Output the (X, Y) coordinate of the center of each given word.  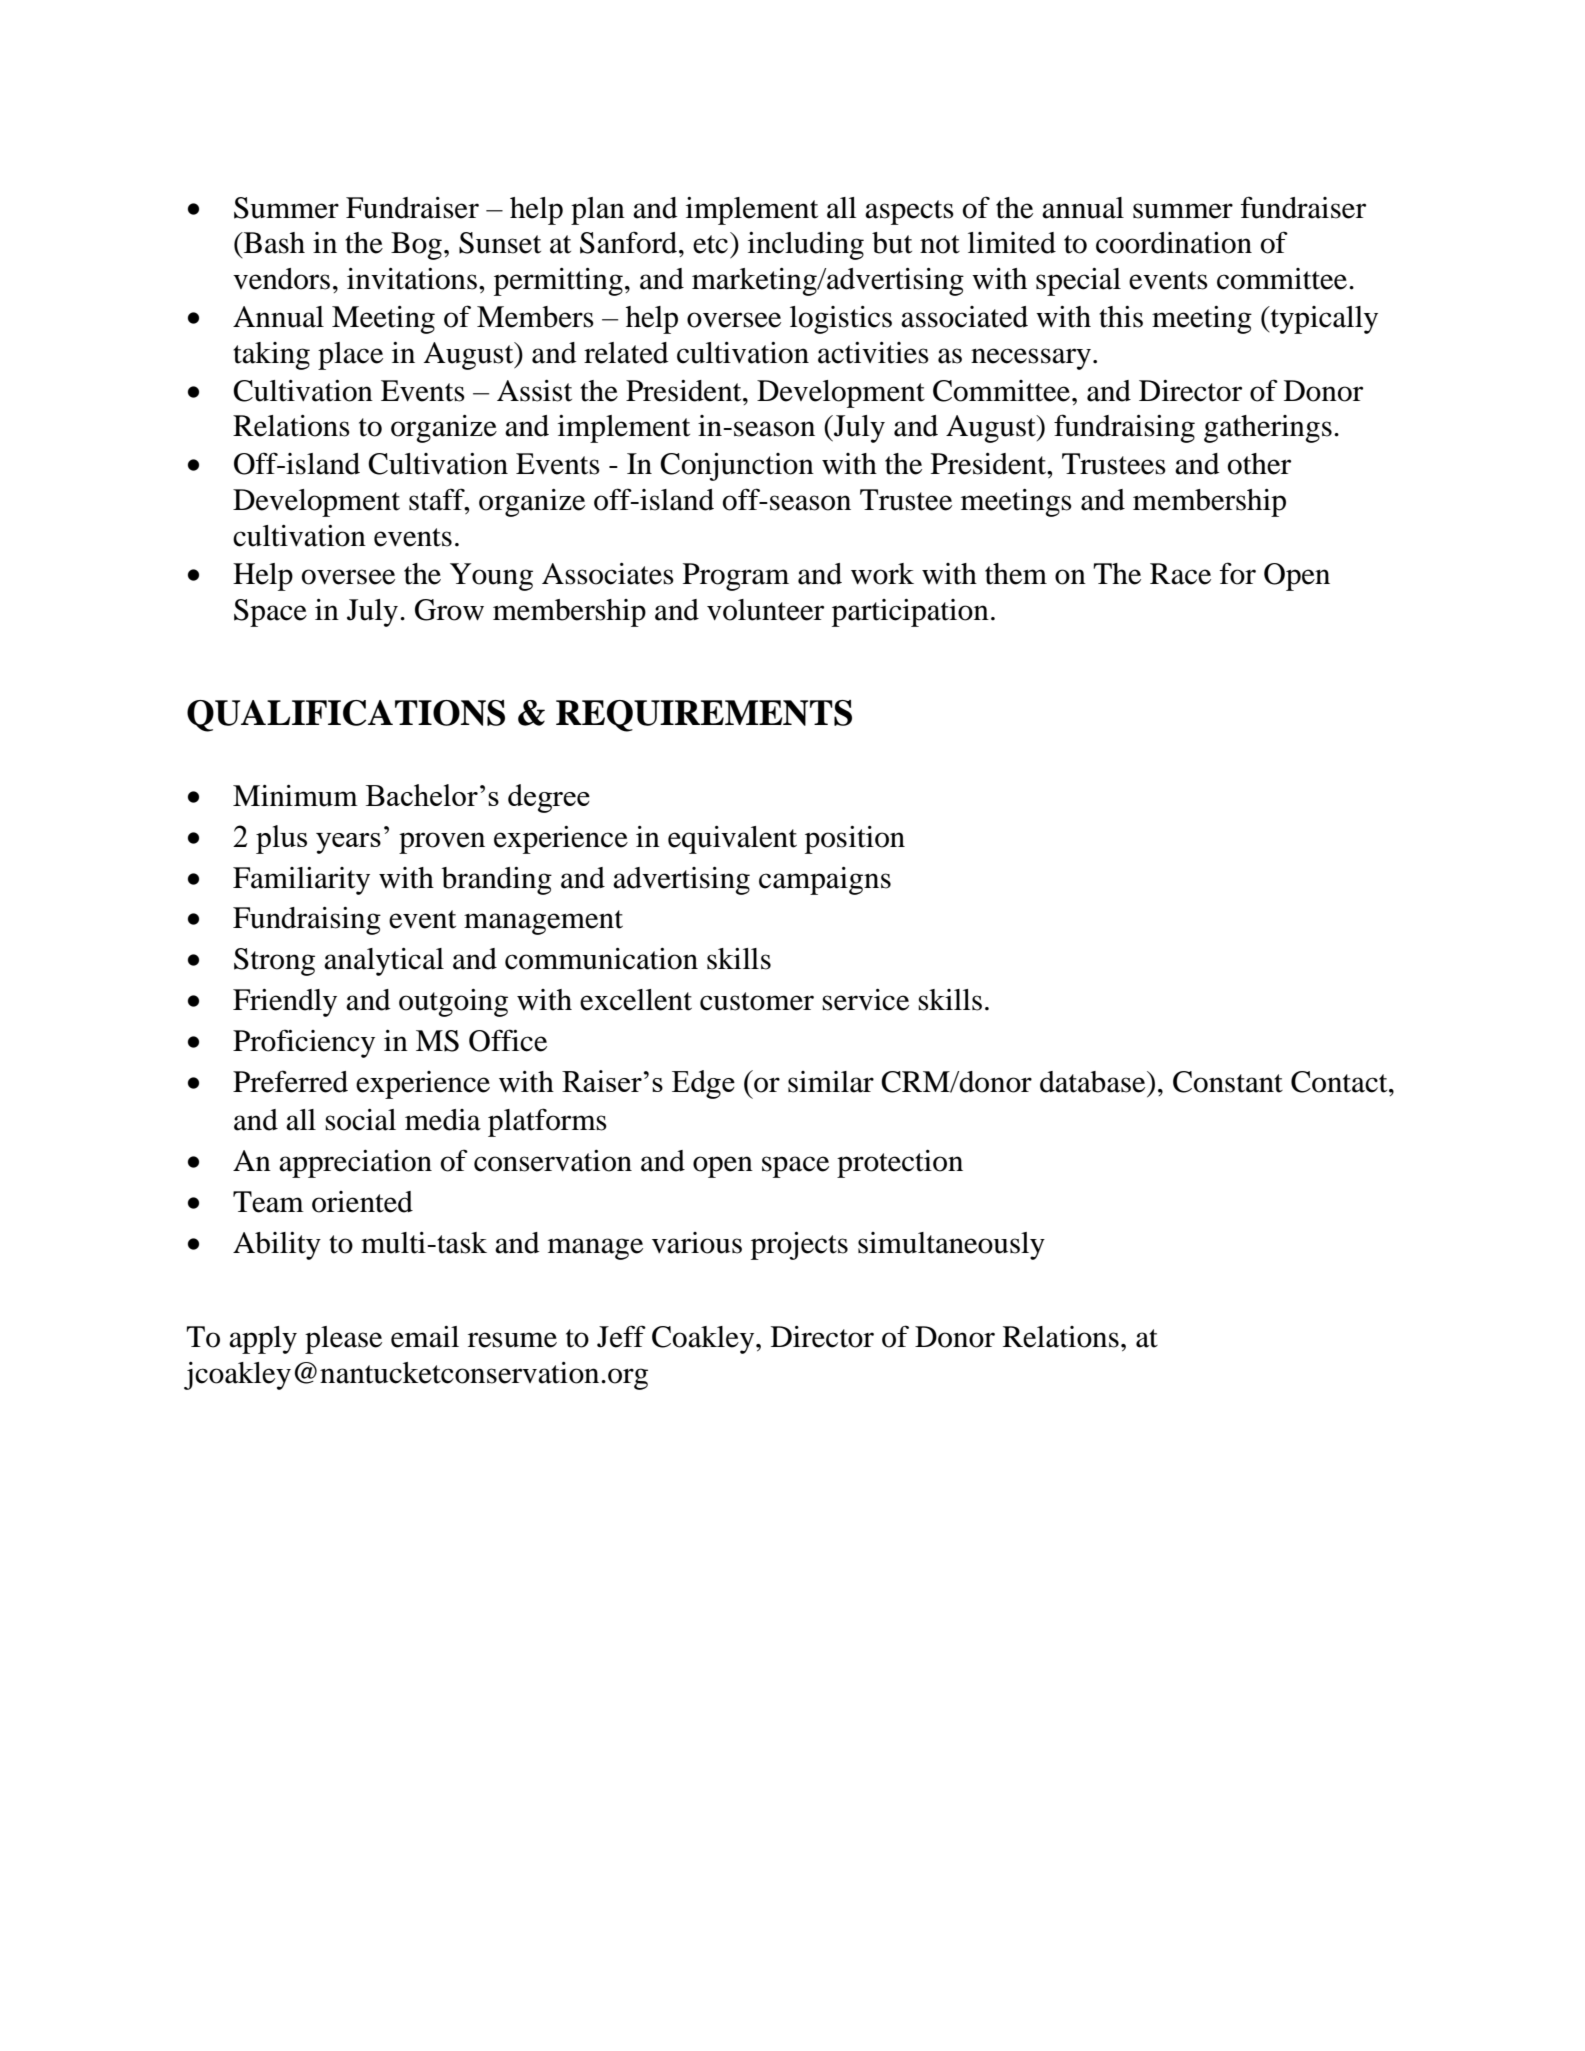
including (806, 246)
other (1259, 464)
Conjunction (737, 467)
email (425, 1337)
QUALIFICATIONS (346, 716)
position (855, 840)
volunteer (765, 610)
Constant (1228, 1082)
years (348, 843)
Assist (534, 391)
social (360, 1120)
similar (831, 1082)
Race (1180, 574)
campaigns (825, 881)
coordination (1174, 243)
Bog (416, 246)
